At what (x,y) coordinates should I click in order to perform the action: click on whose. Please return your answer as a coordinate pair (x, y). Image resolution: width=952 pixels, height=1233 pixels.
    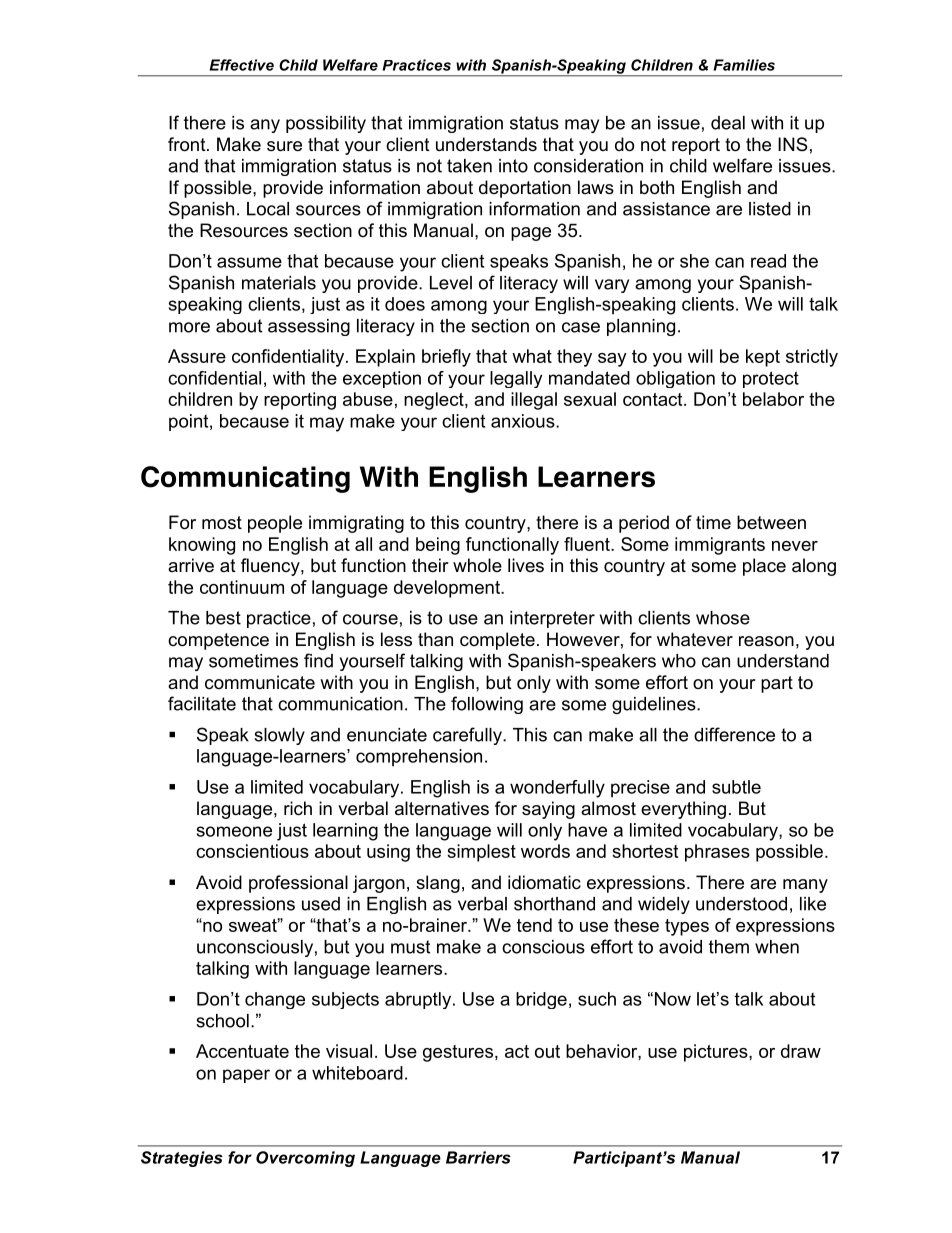
    Looking at the image, I should click on (723, 618).
